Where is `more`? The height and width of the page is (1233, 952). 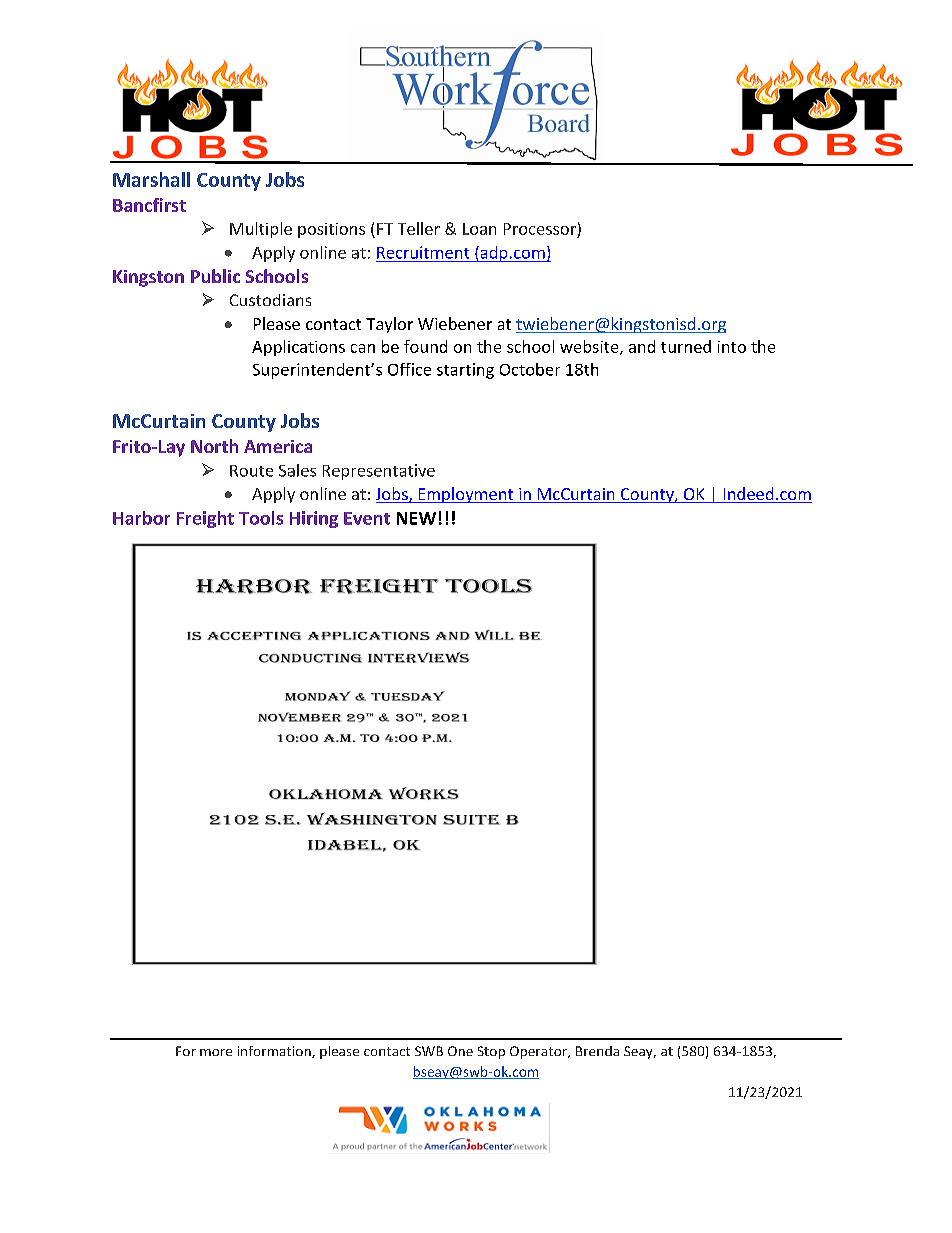 more is located at coordinates (216, 1052).
